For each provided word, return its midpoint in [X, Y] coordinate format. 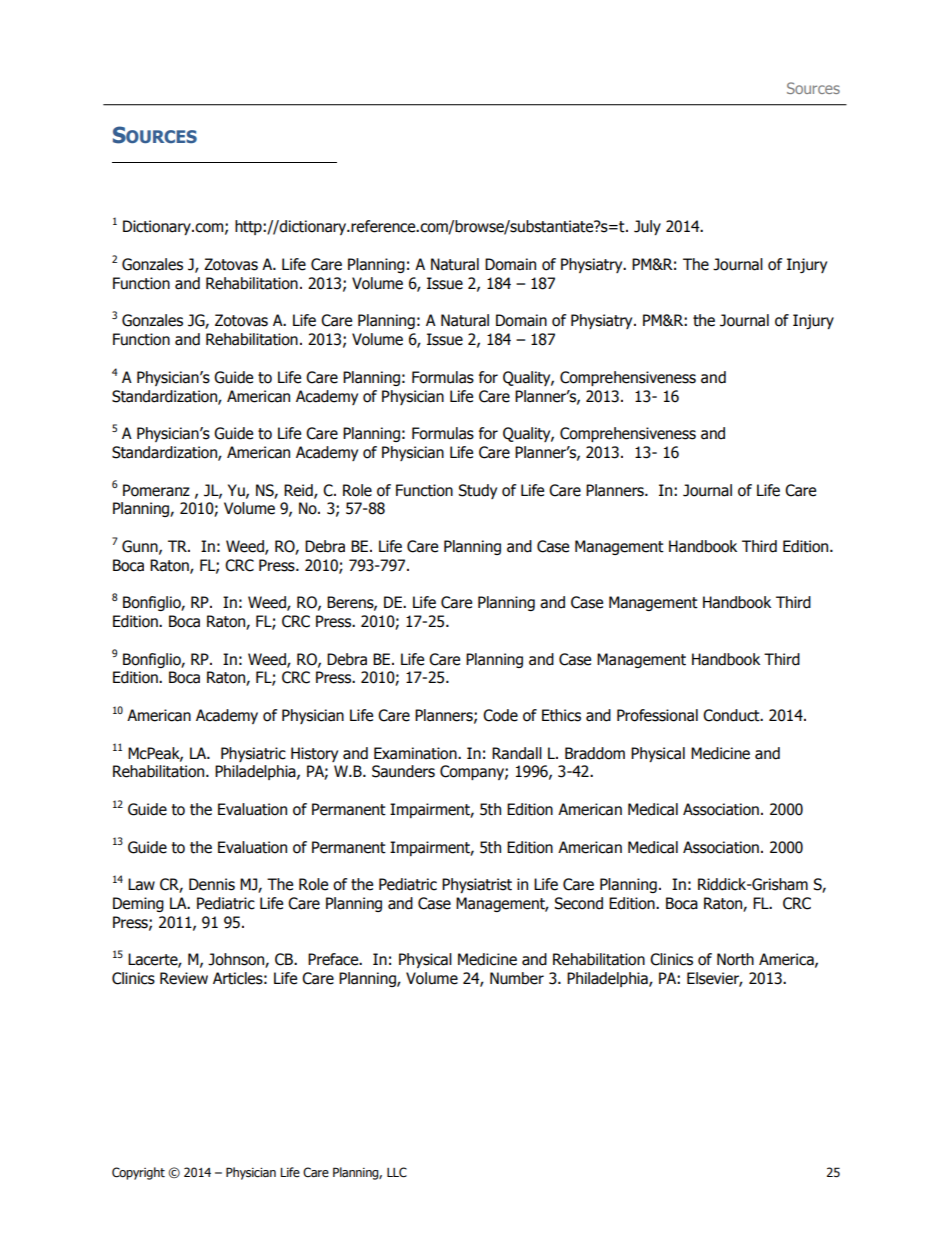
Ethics [561, 715]
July [647, 227]
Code [500, 715]
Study [477, 491]
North [735, 959]
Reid [299, 491]
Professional [657, 715]
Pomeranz [156, 490]
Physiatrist [477, 885]
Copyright [138, 1173]
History [314, 754]
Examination [416, 753]
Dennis [212, 884]
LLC [397, 1172]
